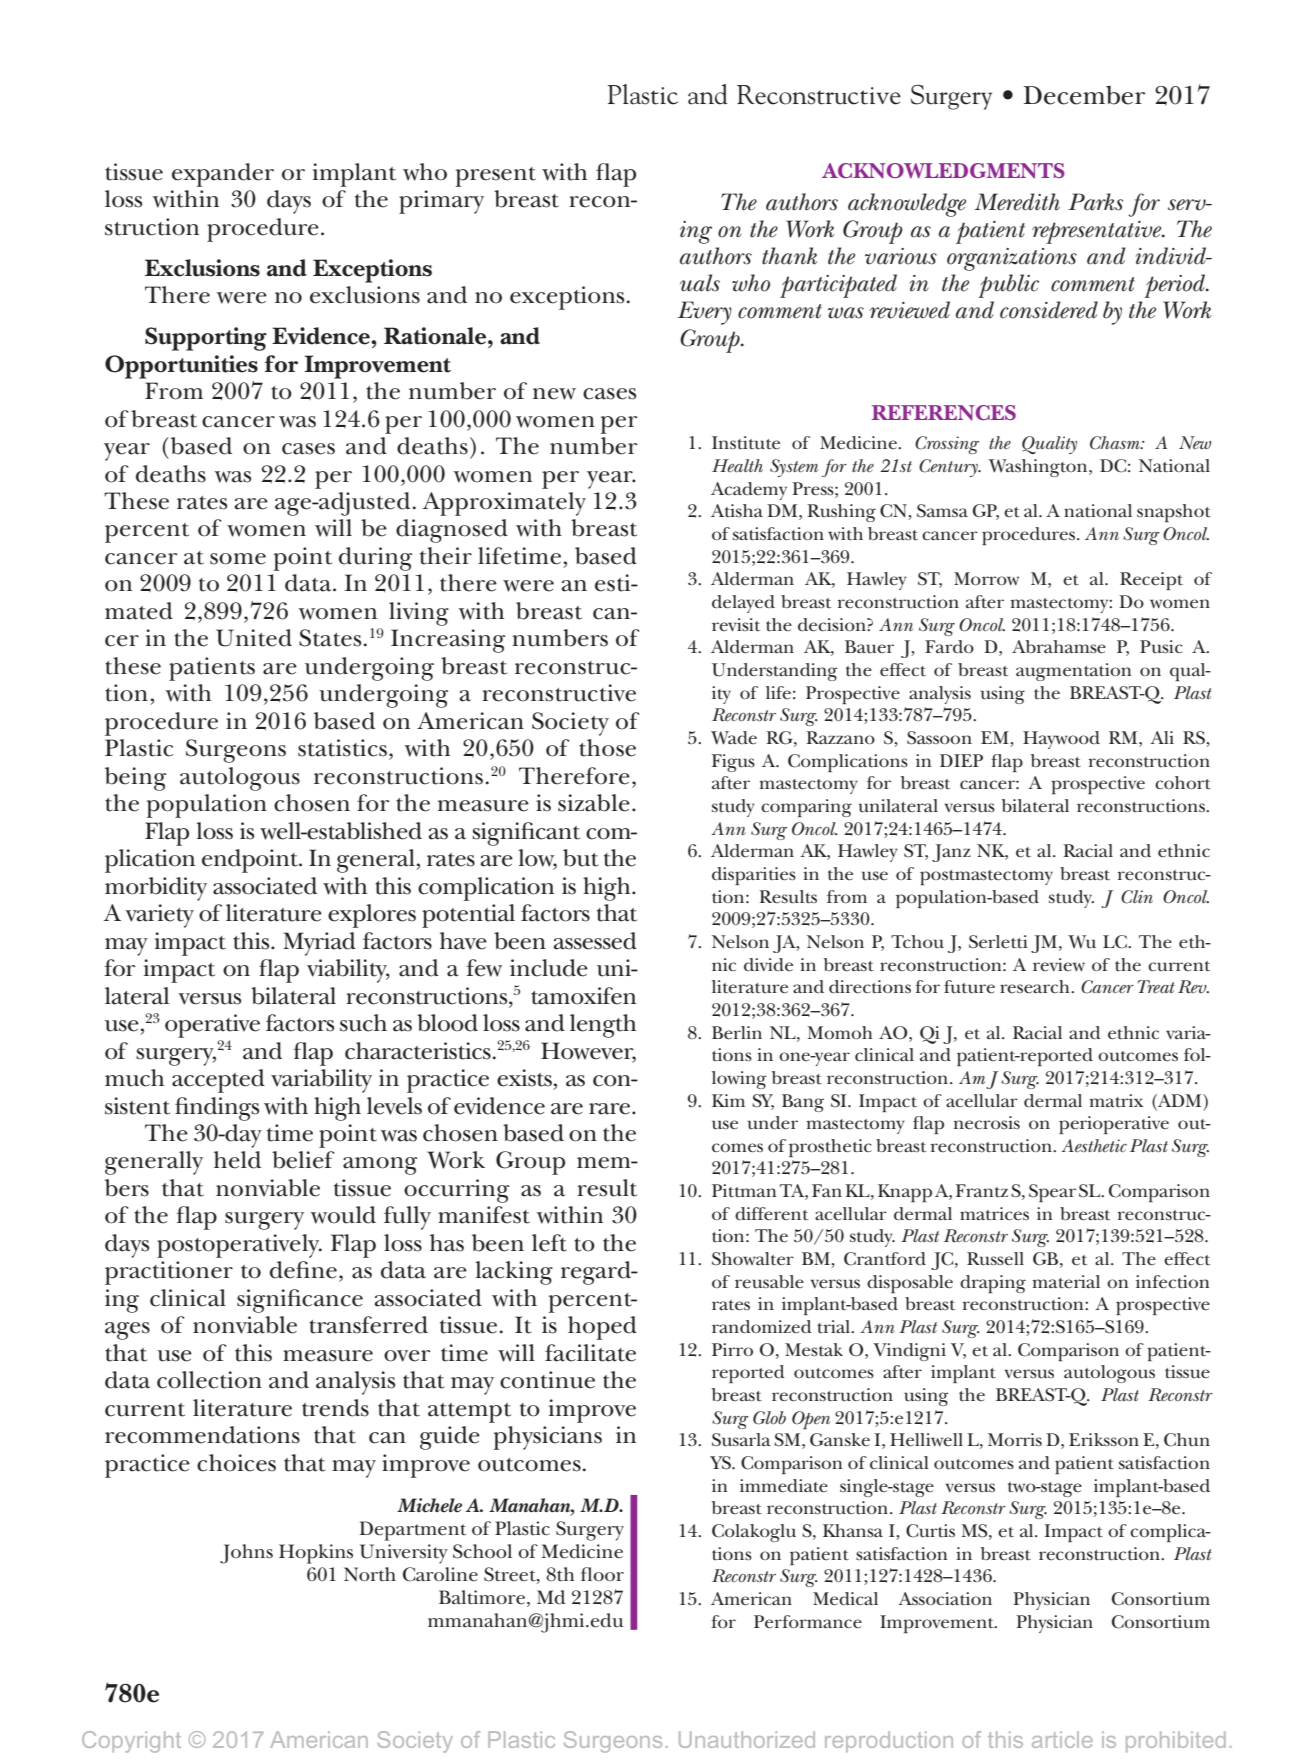 The image size is (1315, 1760). I want to click on research, so click(1036, 987).
